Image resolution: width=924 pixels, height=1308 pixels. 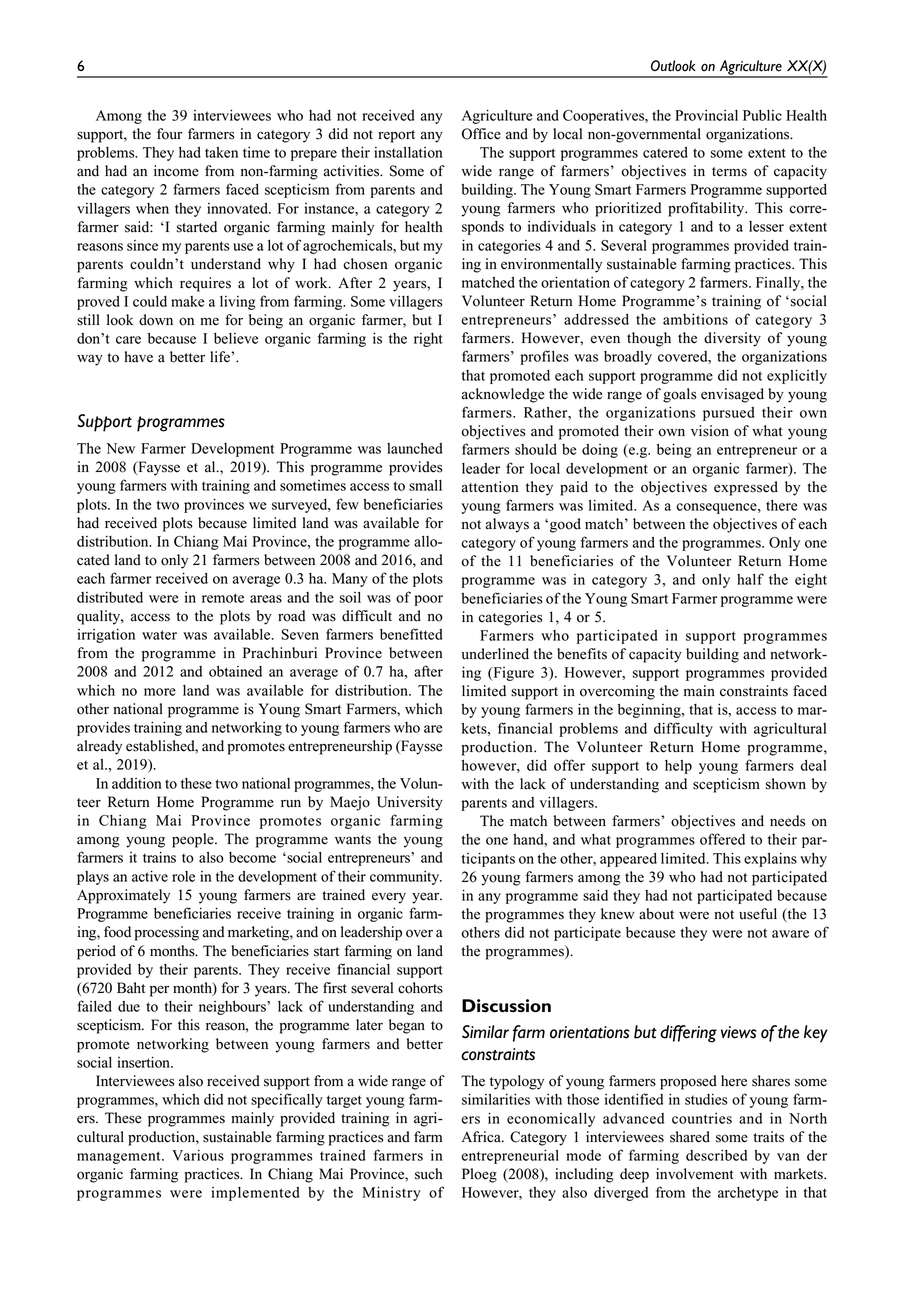 What do you see at coordinates (481, 134) in the screenshot?
I see `Office` at bounding box center [481, 134].
